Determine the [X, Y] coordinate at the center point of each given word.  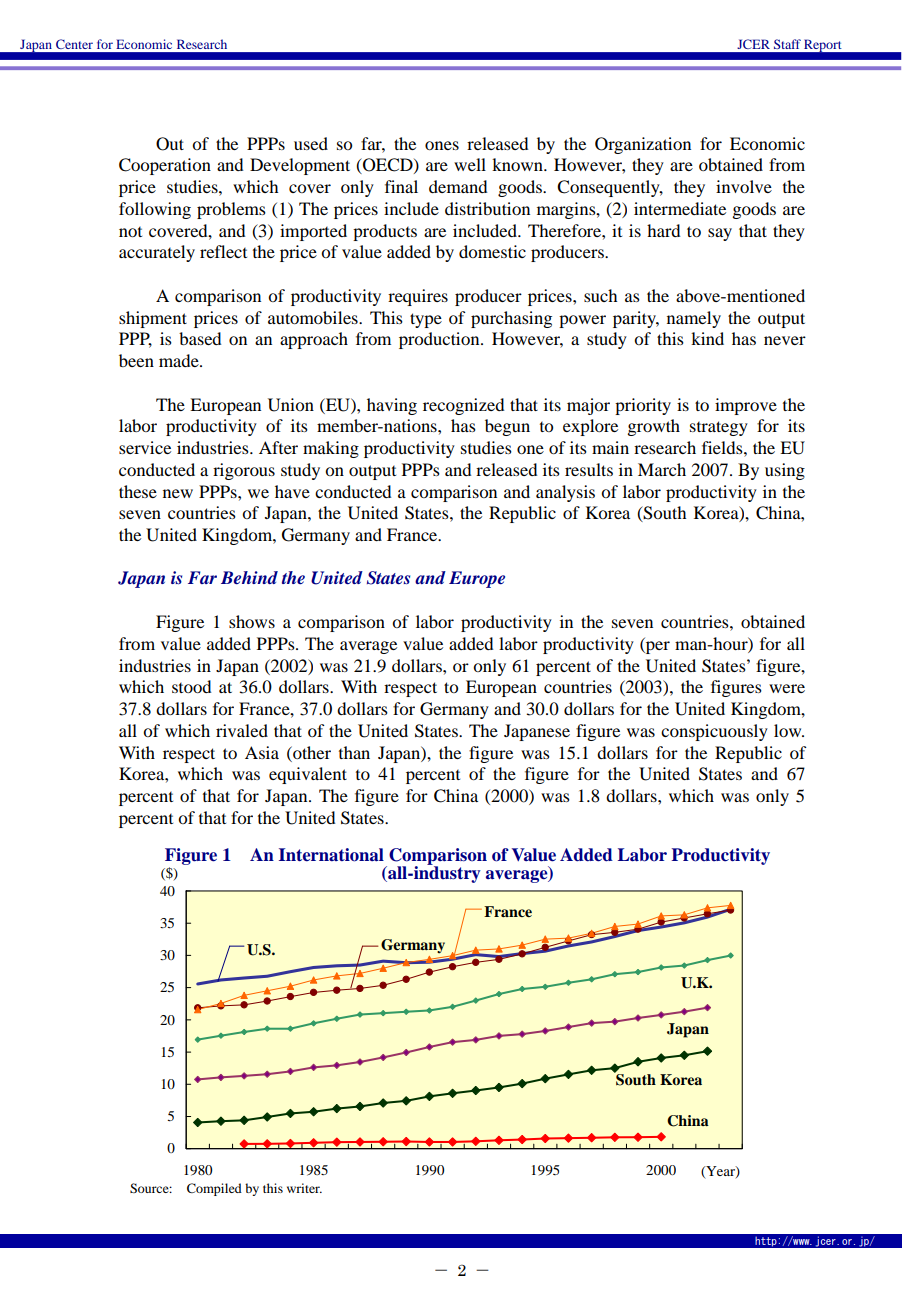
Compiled [214, 1189]
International [331, 855]
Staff [787, 44]
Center [74, 44]
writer [304, 1188]
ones [442, 145]
